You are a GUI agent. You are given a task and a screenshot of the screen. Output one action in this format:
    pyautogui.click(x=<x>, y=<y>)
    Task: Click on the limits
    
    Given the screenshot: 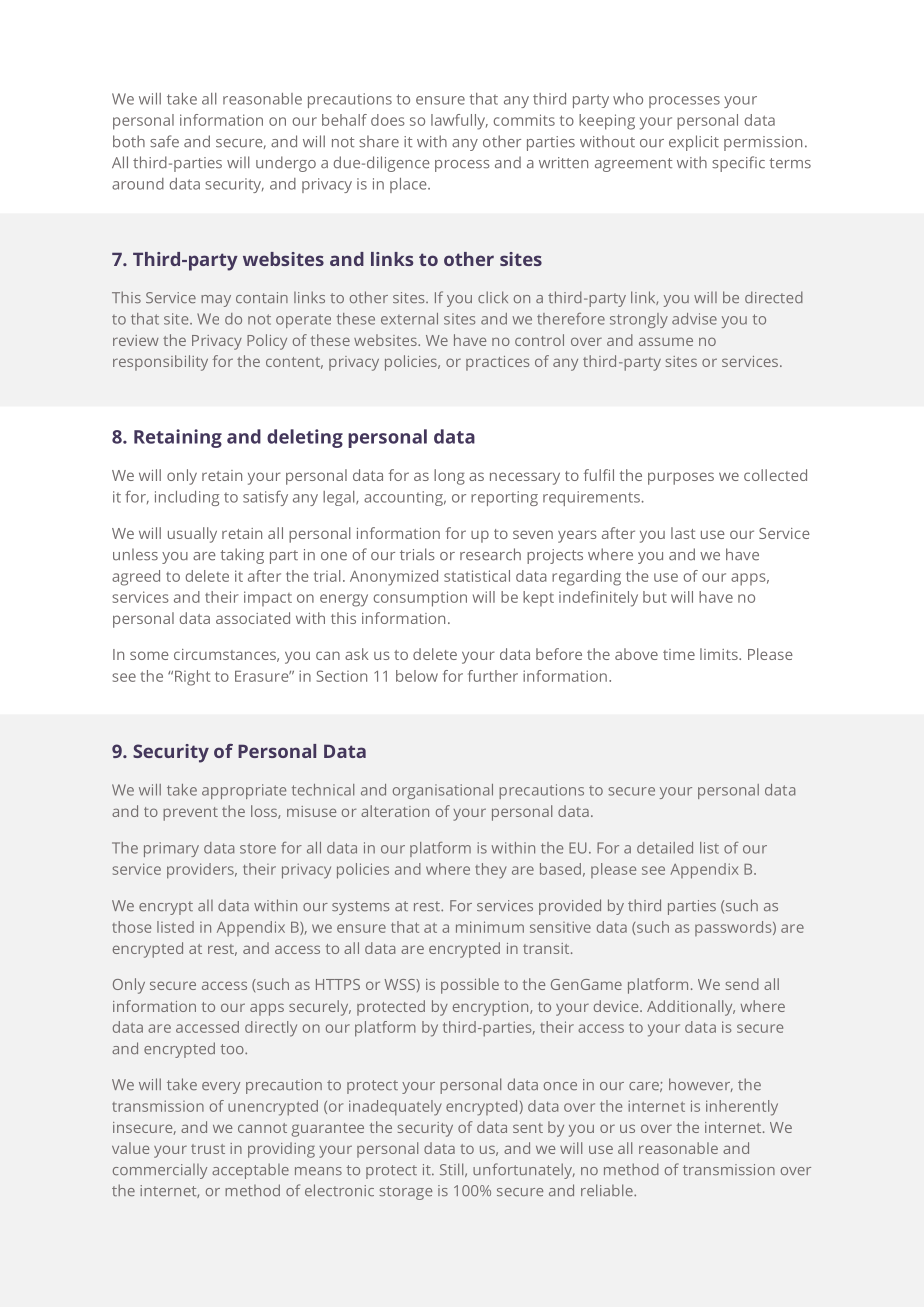 What is the action you would take?
    pyautogui.click(x=720, y=654)
